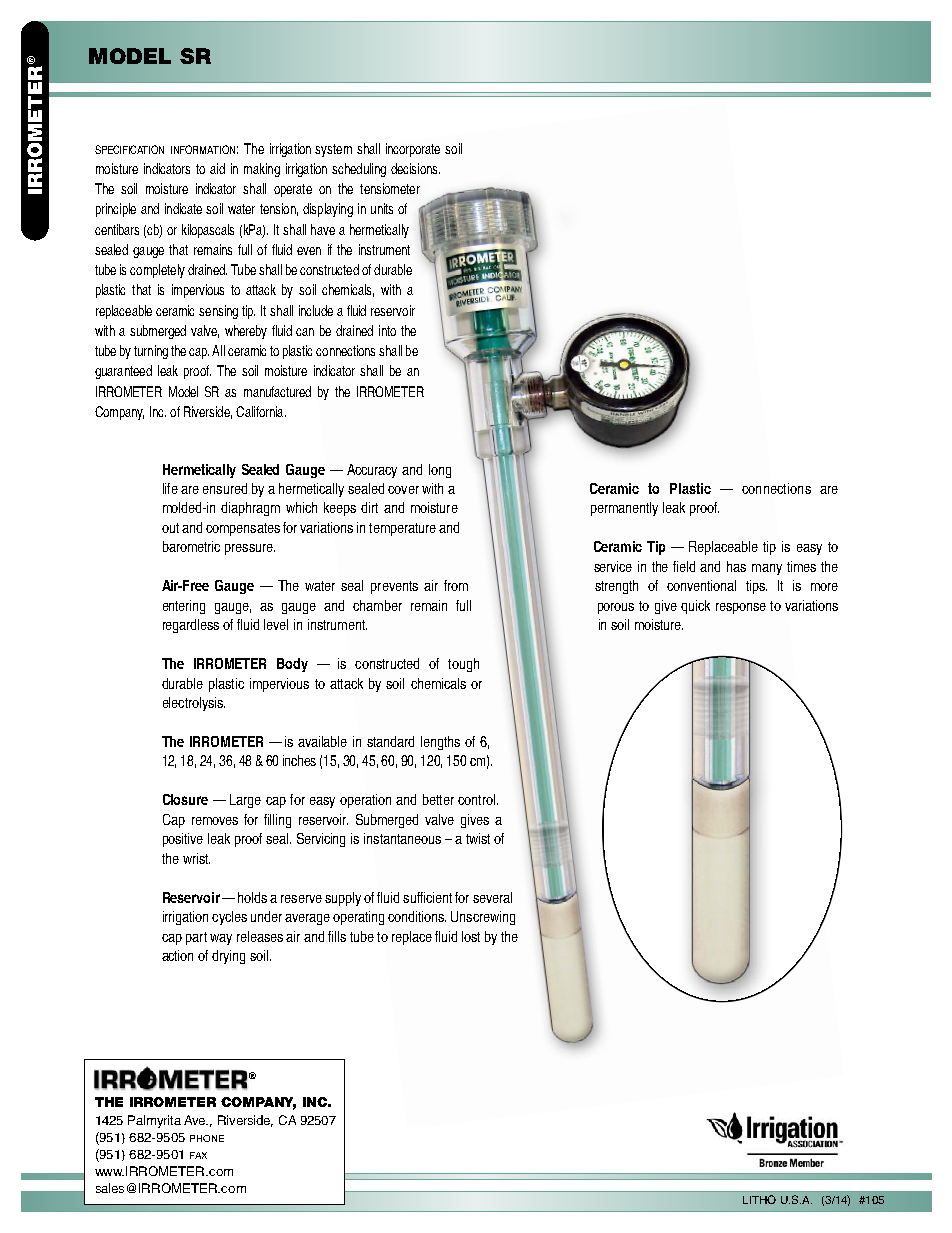 The height and width of the page is (1233, 952). Describe the element at coordinates (413, 150) in the page. I see `incorporate` at that location.
